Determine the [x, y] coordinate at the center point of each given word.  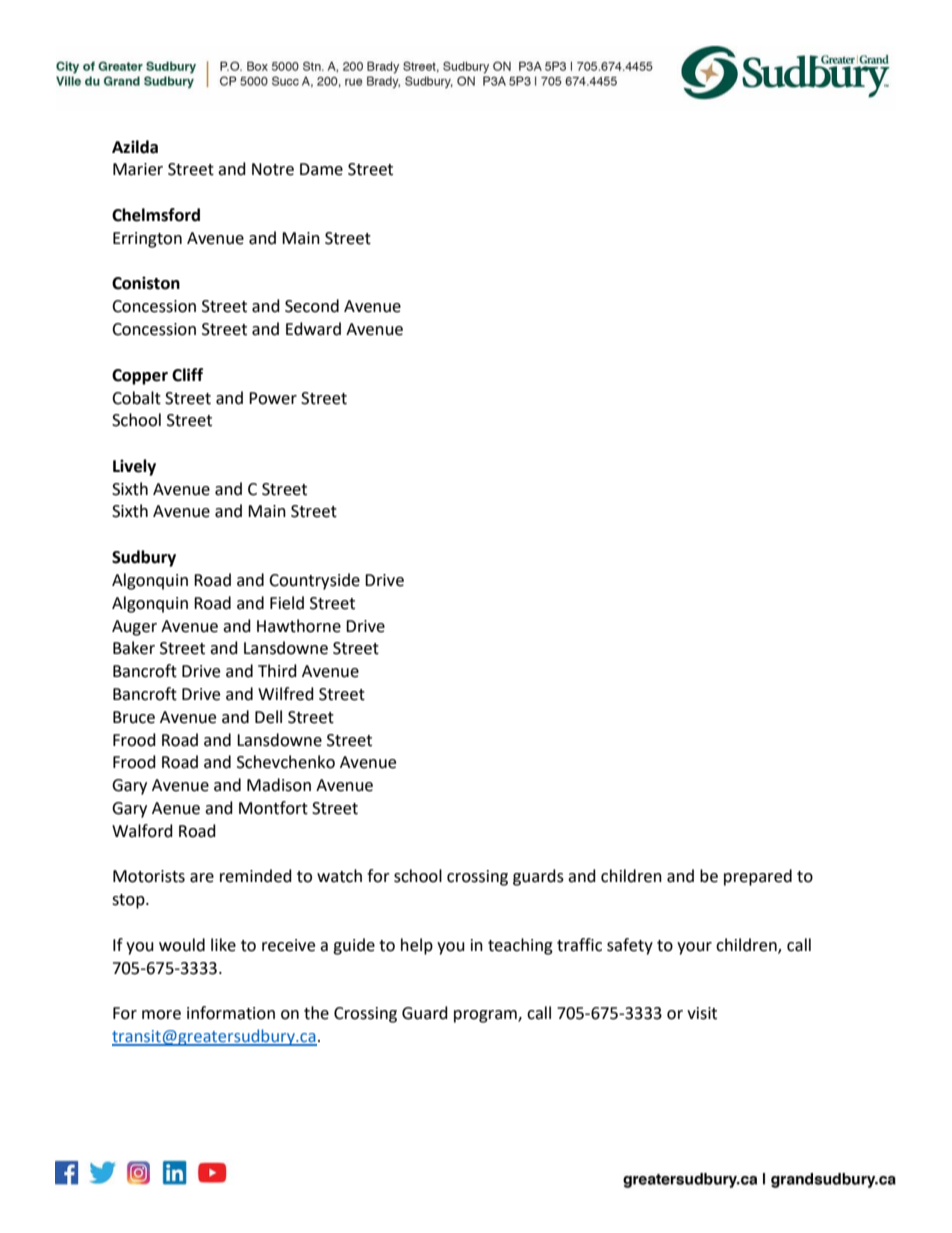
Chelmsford [156, 215]
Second [312, 306]
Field [287, 603]
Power [273, 398]
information [231, 1013]
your [694, 948]
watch [339, 876]
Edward [313, 329]
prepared [758, 877]
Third [277, 671]
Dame [321, 169]
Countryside [314, 581]
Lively [134, 467]
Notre [273, 169]
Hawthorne [299, 626]
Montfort [273, 808]
